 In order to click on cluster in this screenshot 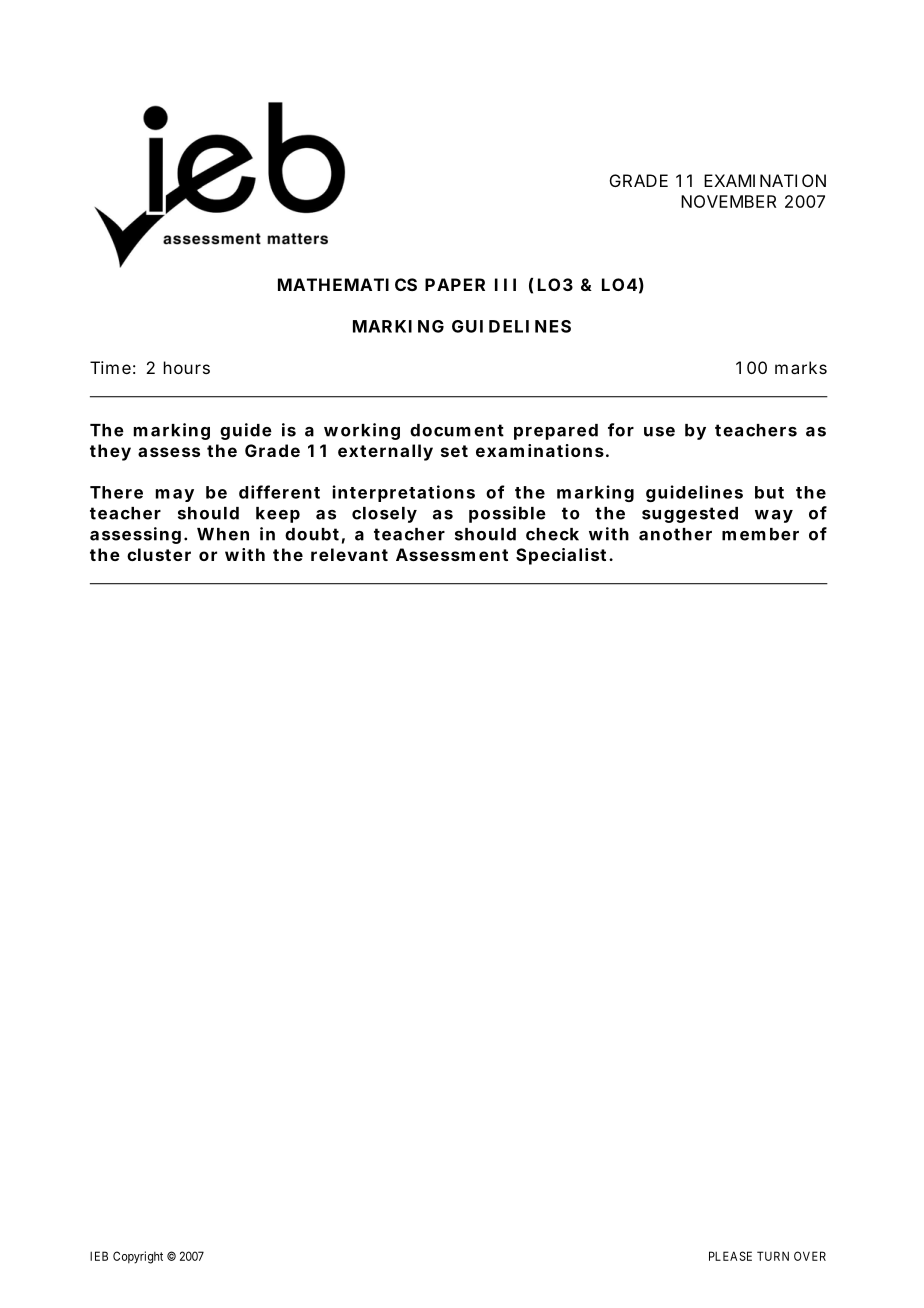, I will do `click(159, 554)`.
